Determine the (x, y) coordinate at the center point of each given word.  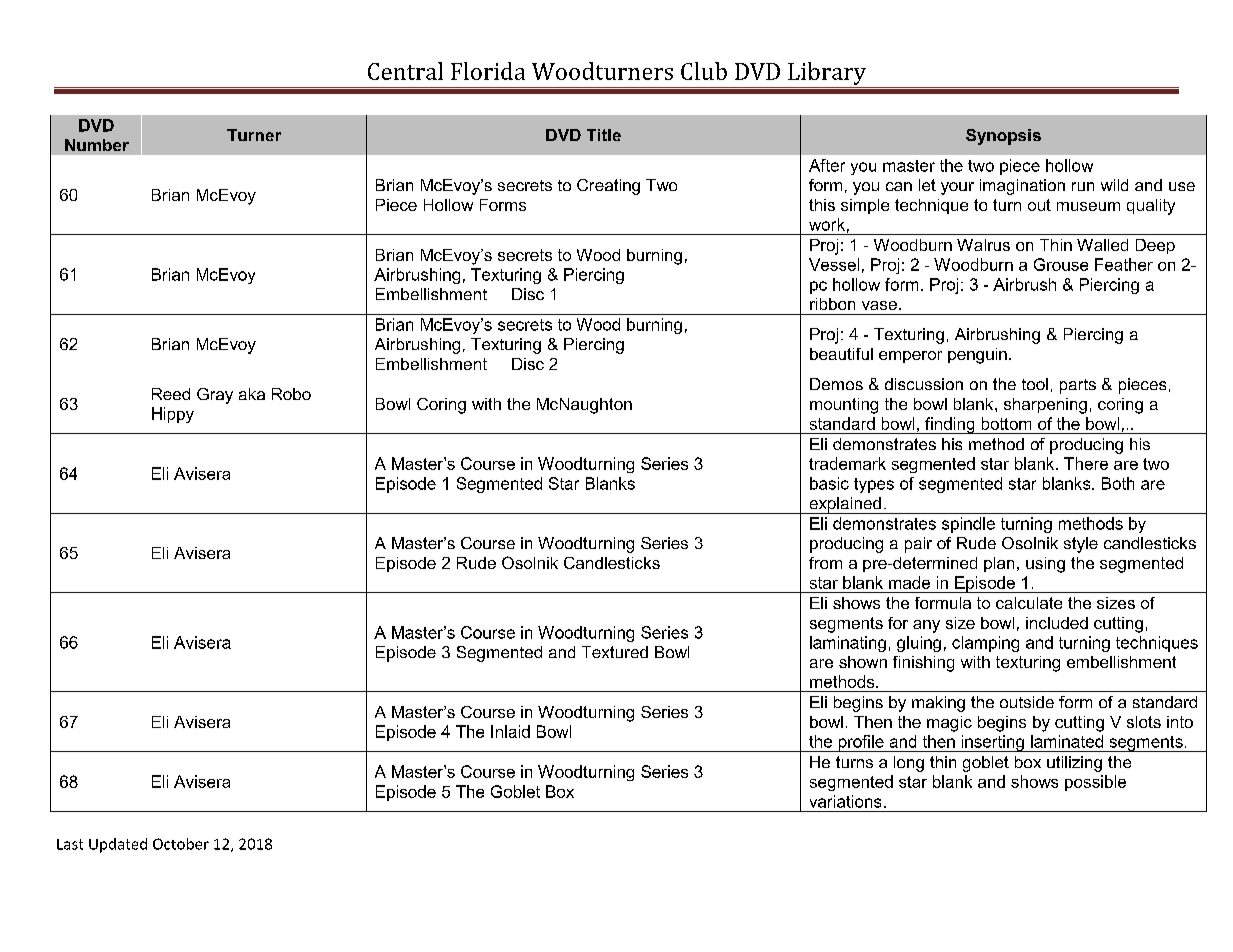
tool (1035, 384)
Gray (215, 396)
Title (604, 135)
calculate (1029, 603)
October (181, 844)
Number (97, 145)
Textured (615, 652)
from (825, 563)
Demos (836, 384)
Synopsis (1003, 137)
